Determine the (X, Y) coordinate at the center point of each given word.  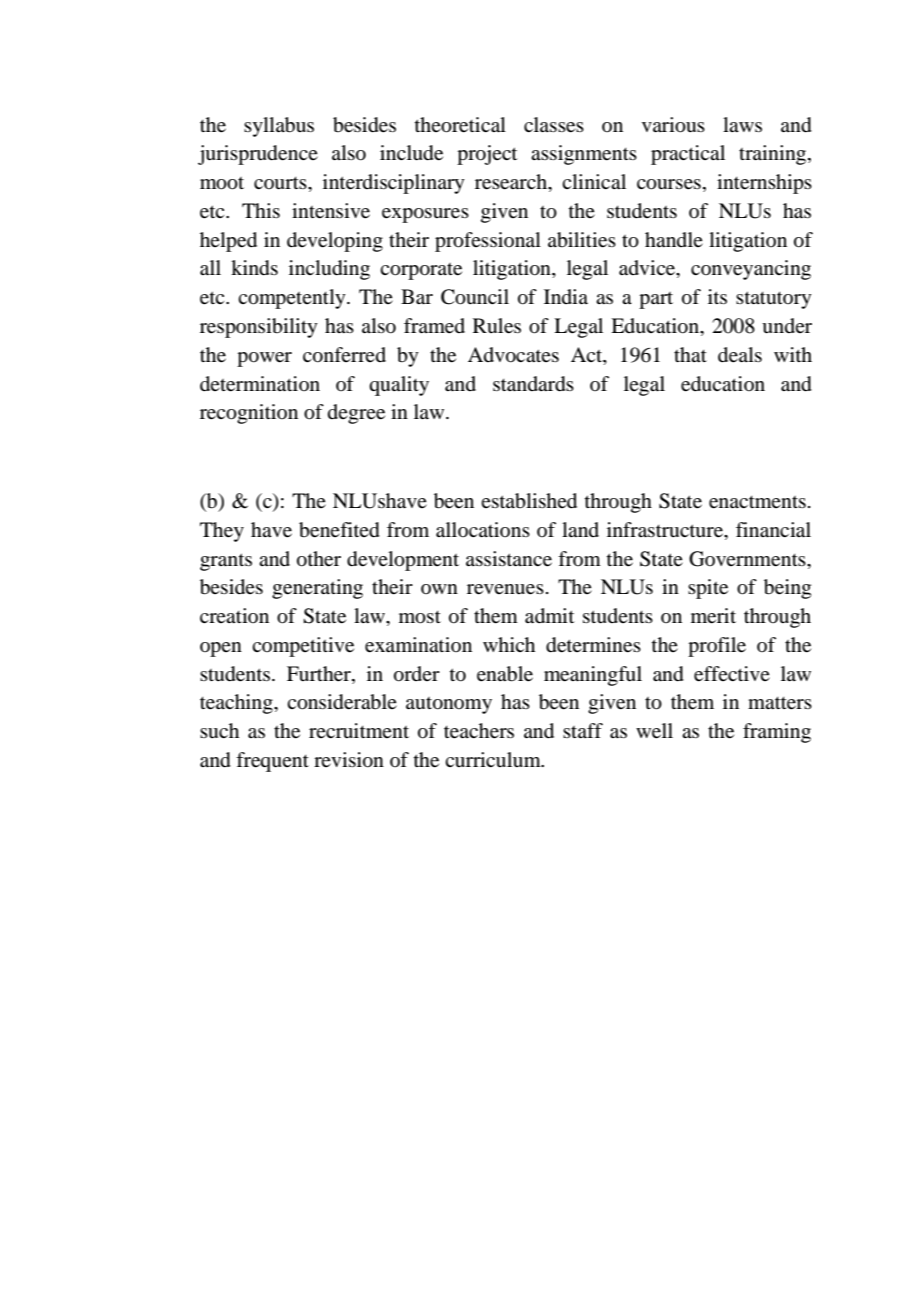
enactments (757, 502)
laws (742, 124)
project (487, 155)
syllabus (279, 127)
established (529, 501)
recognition (249, 414)
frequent (272, 762)
